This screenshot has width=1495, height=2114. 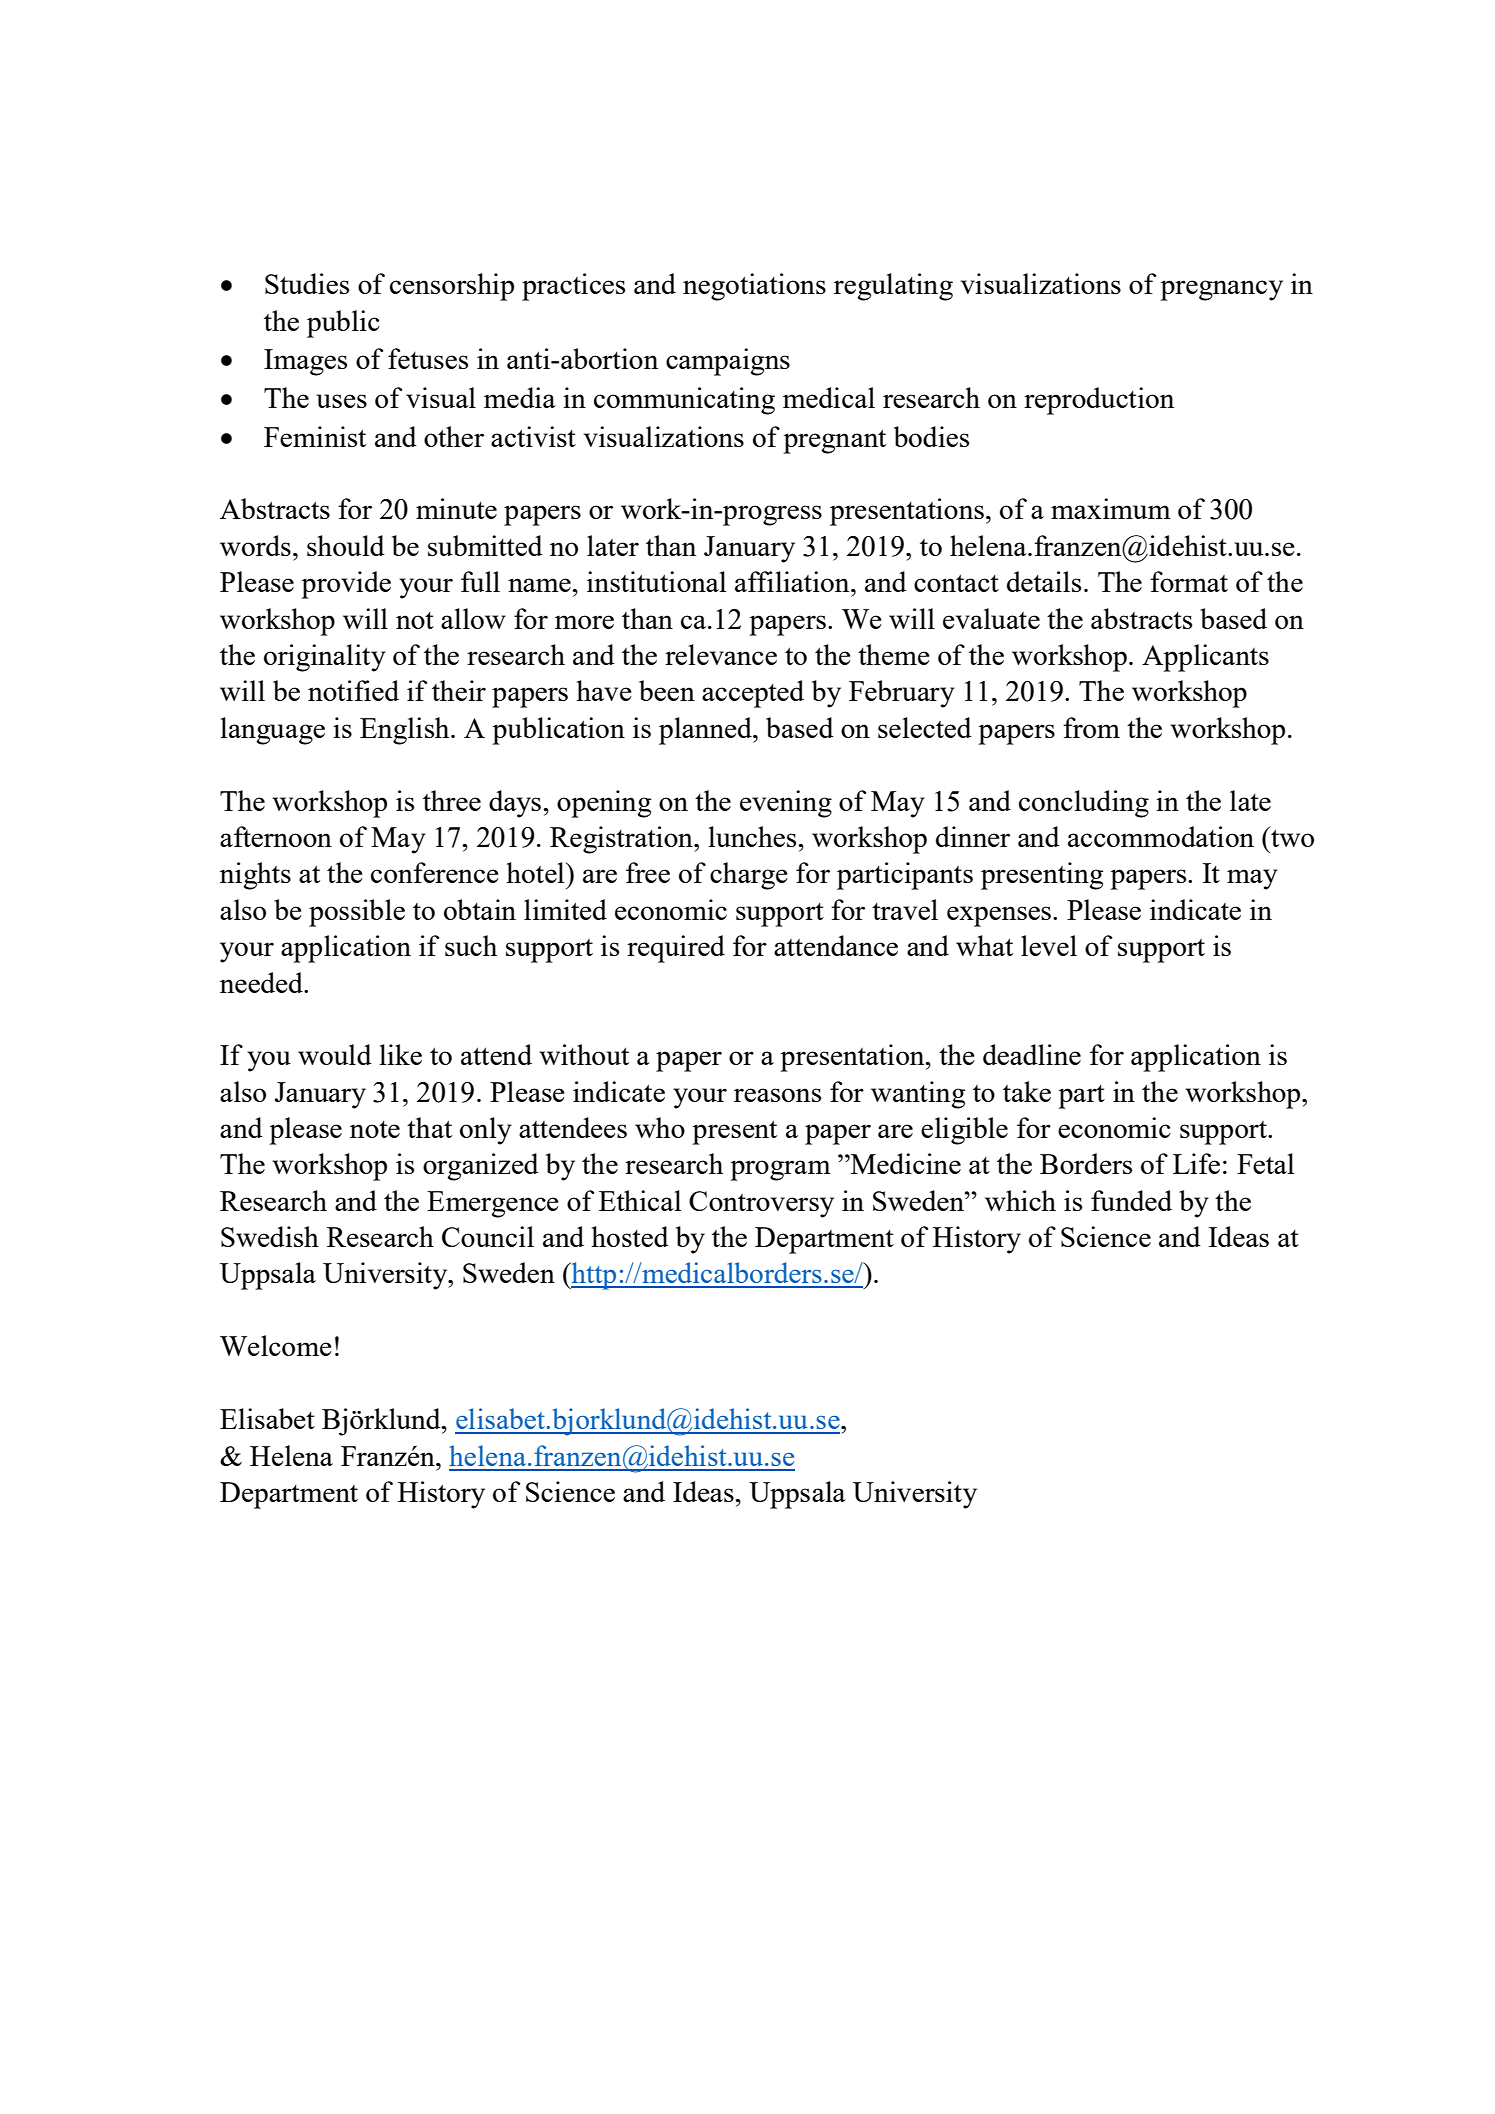 What do you see at coordinates (1161, 836) in the screenshot?
I see `accommodation` at bounding box center [1161, 836].
